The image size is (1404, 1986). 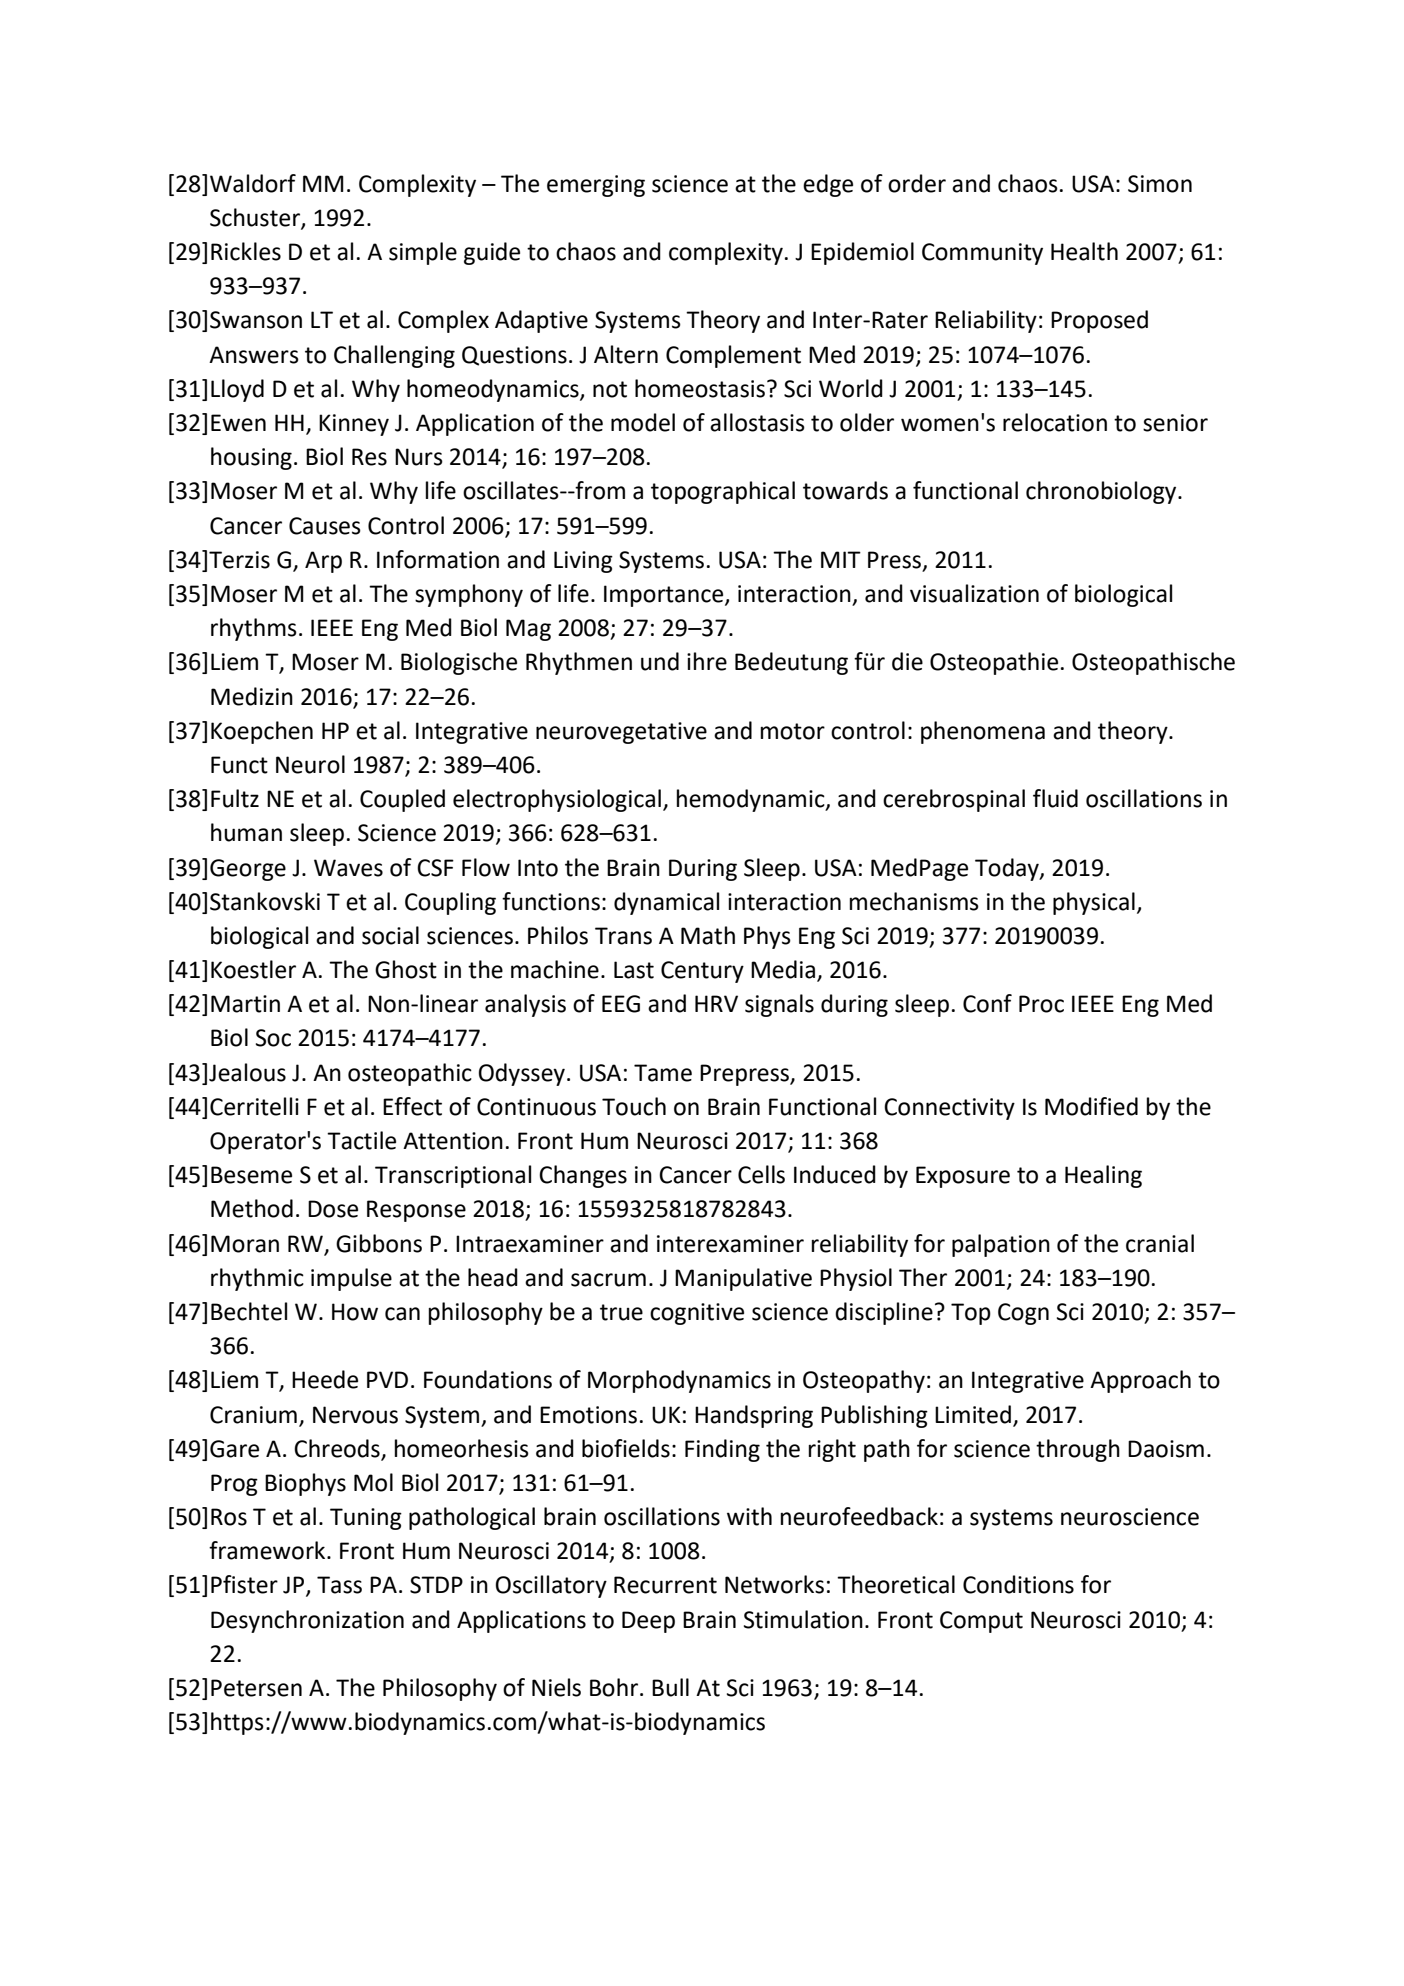 What do you see at coordinates (707, 661) in the screenshot?
I see `ihre` at bounding box center [707, 661].
